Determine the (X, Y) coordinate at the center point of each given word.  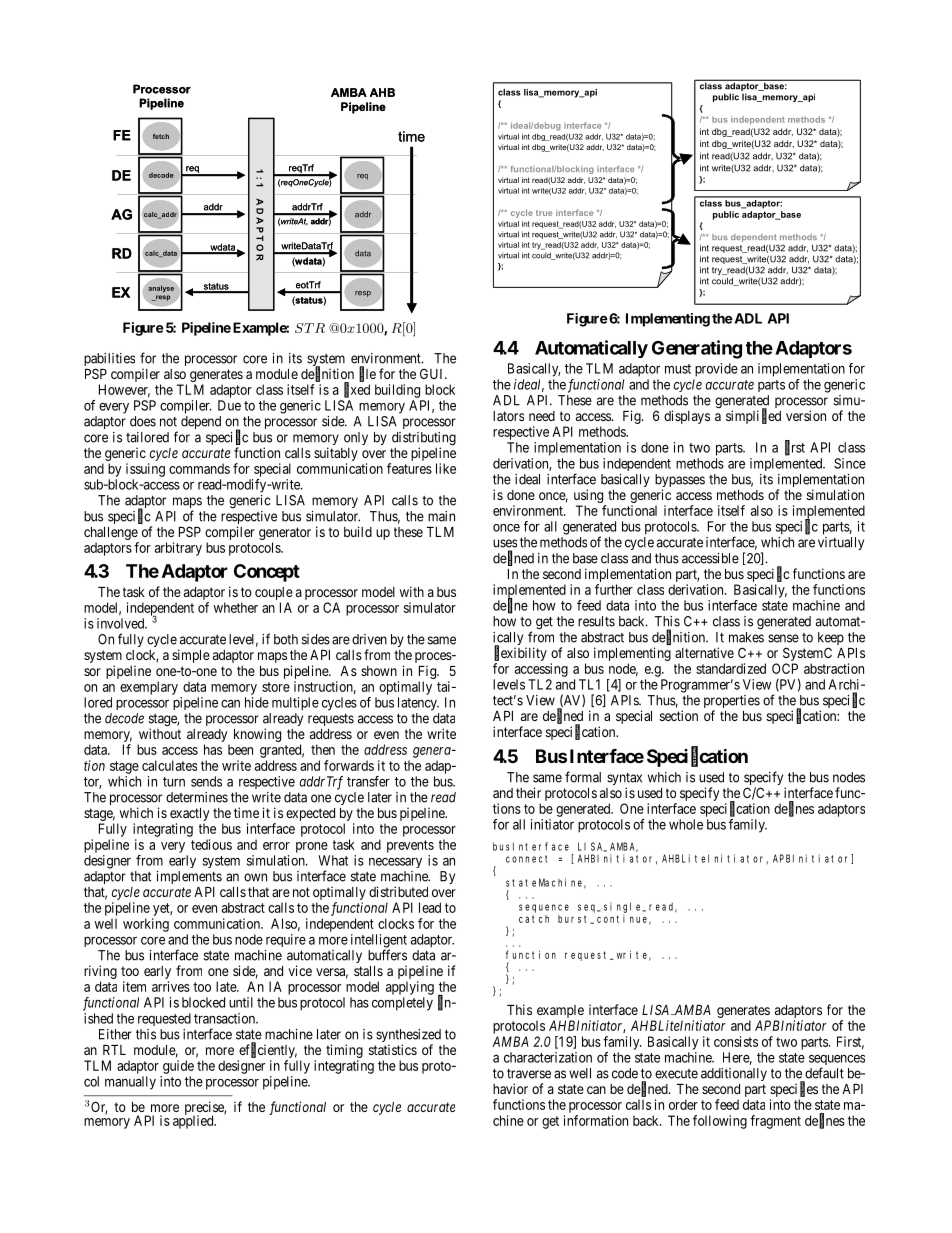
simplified (753, 416)
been (240, 749)
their (528, 792)
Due (229, 405)
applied (194, 1121)
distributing (424, 440)
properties (732, 703)
